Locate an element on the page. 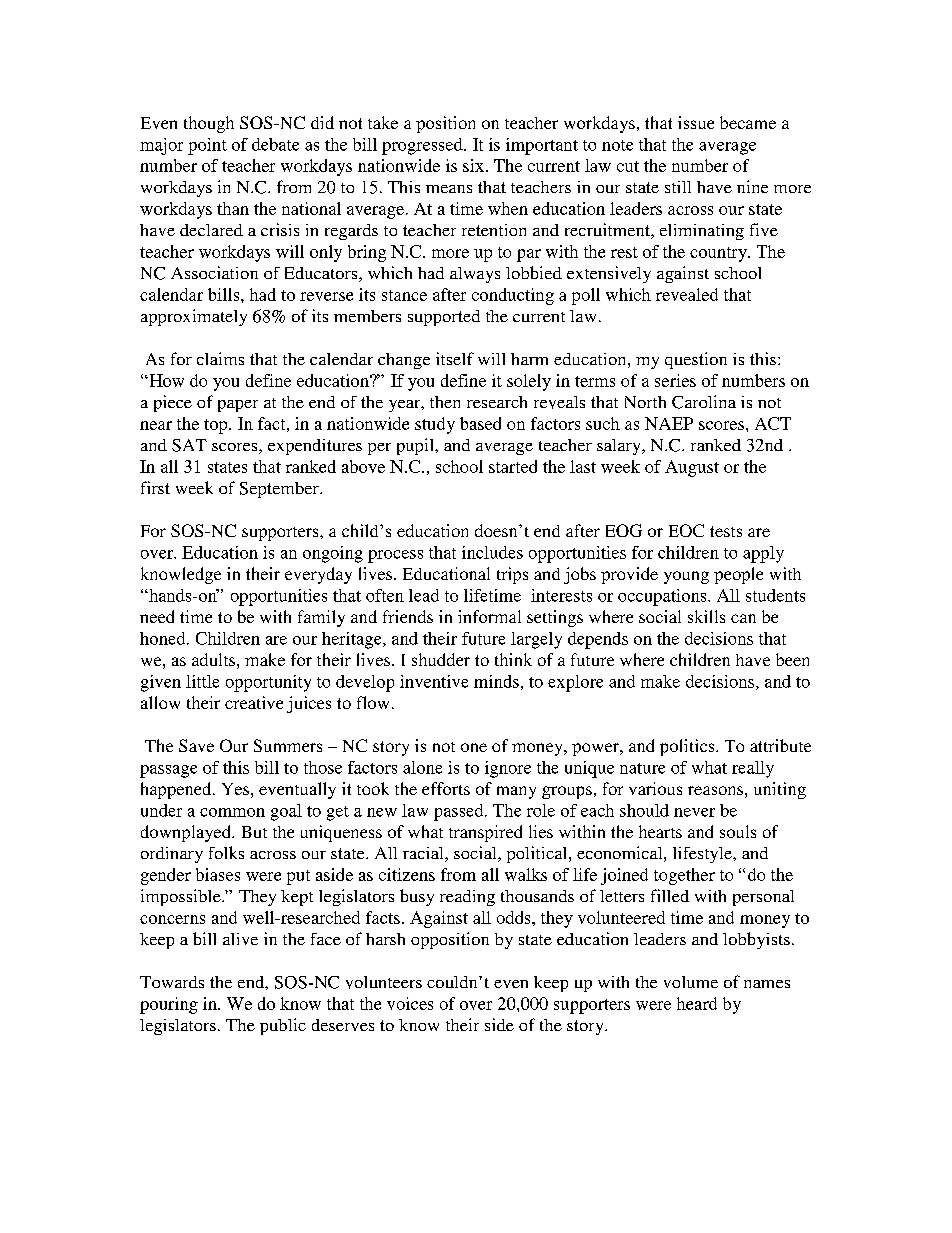 The width and height of the image is (952, 1233). politics is located at coordinates (688, 747).
